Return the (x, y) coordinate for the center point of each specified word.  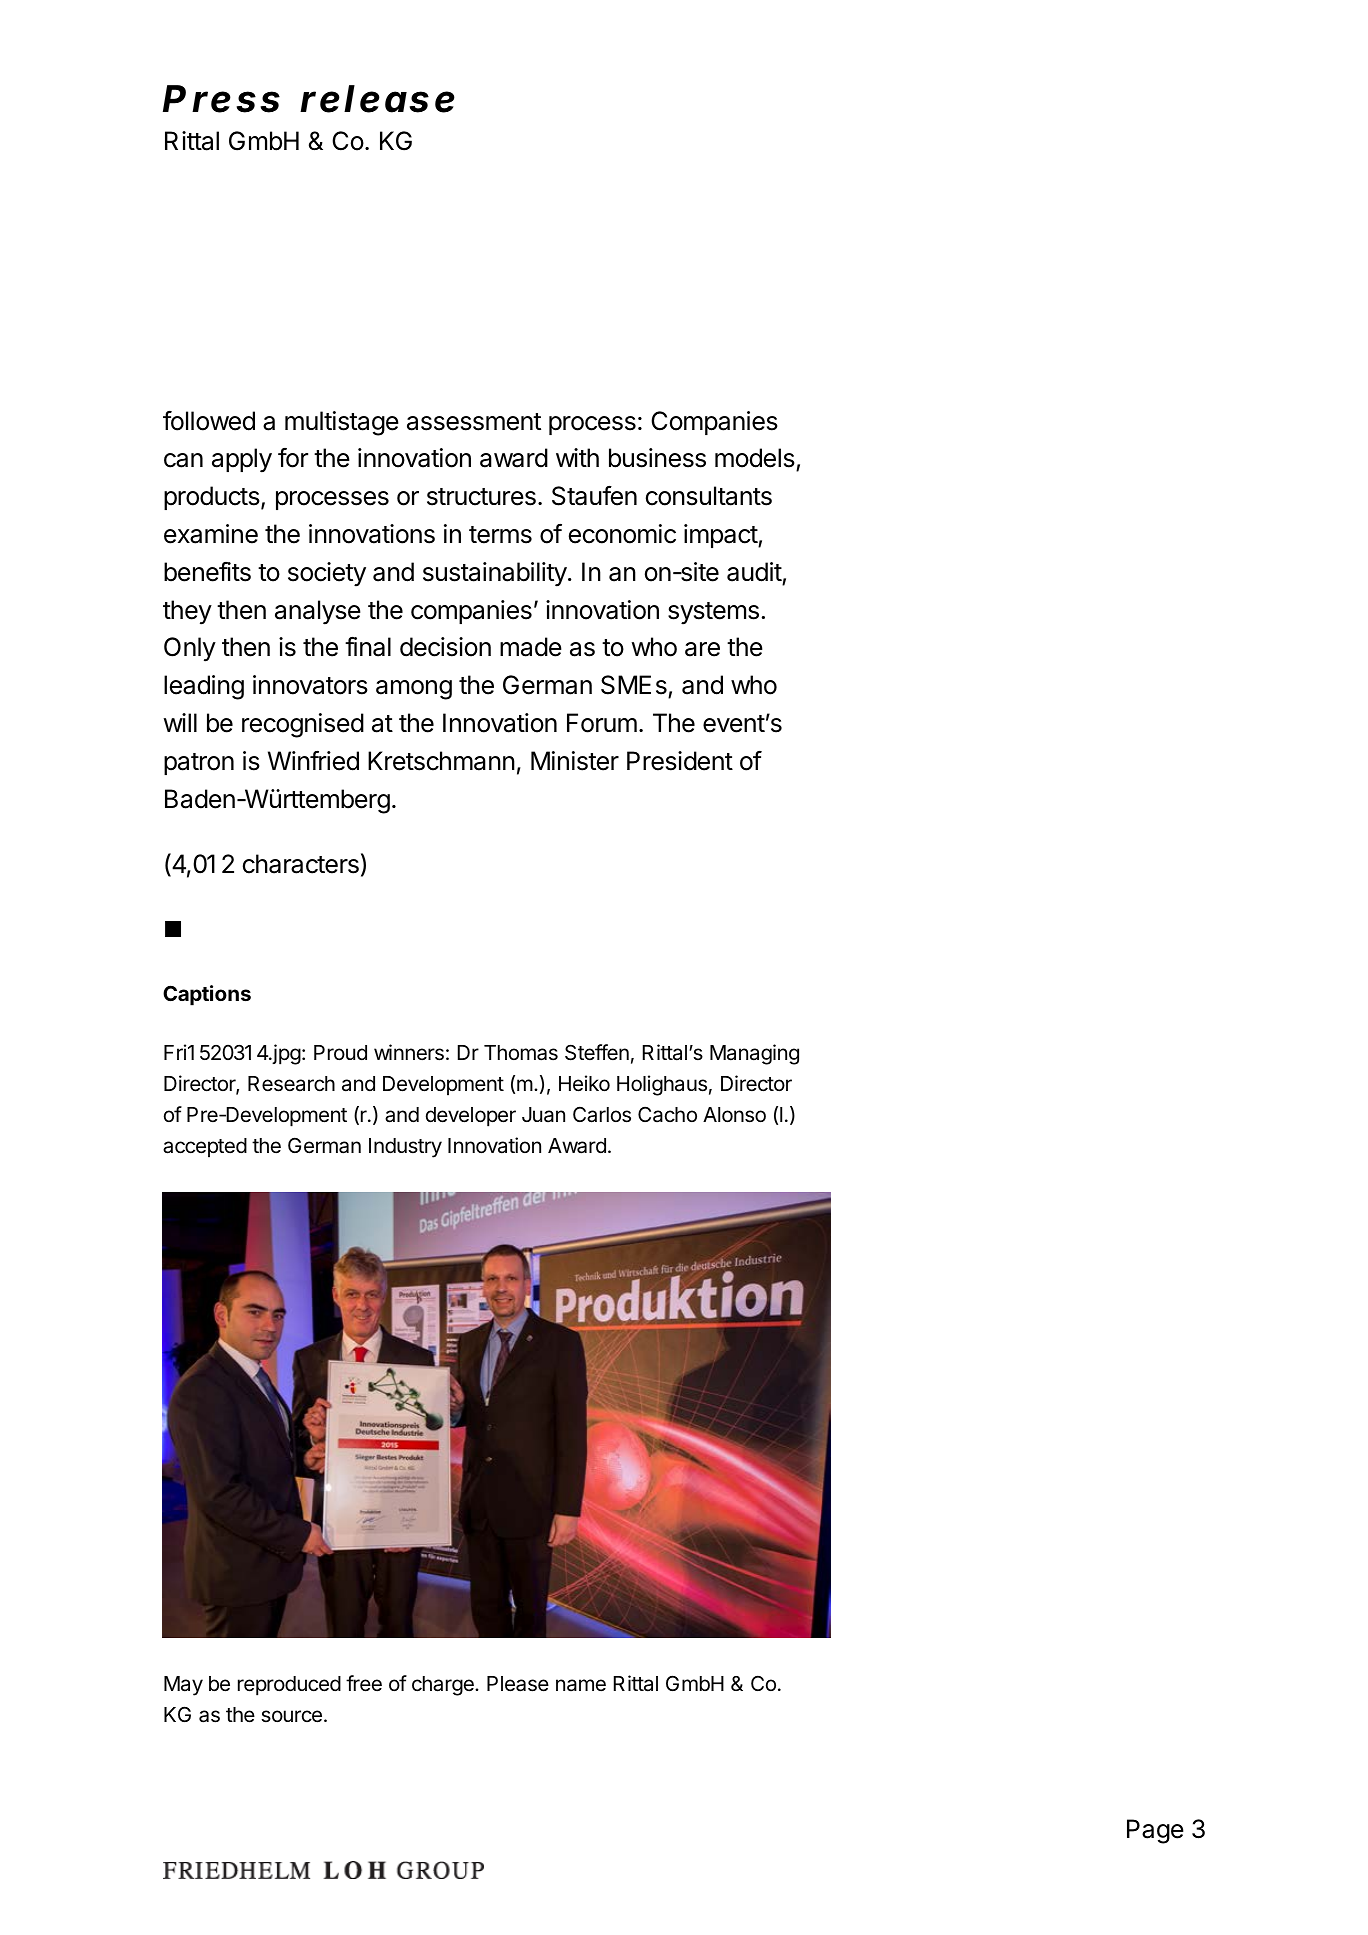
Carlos (602, 1114)
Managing (754, 1054)
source (291, 1716)
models (756, 459)
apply (242, 460)
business (657, 458)
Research (291, 1084)
